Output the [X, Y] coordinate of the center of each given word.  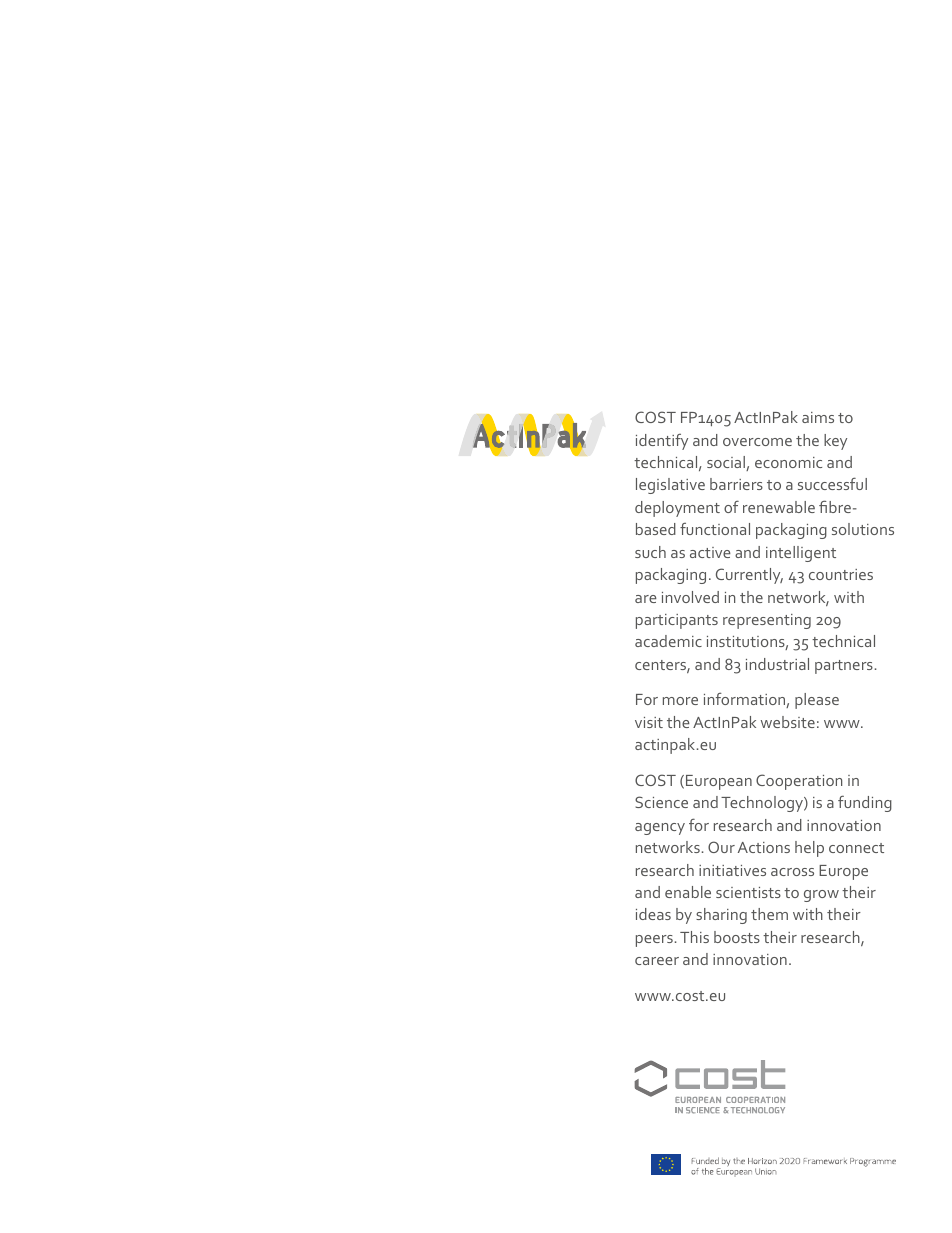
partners [844, 667]
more [680, 701]
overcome [757, 442]
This [694, 937]
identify [662, 442]
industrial [777, 664]
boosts [737, 937]
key [835, 442]
